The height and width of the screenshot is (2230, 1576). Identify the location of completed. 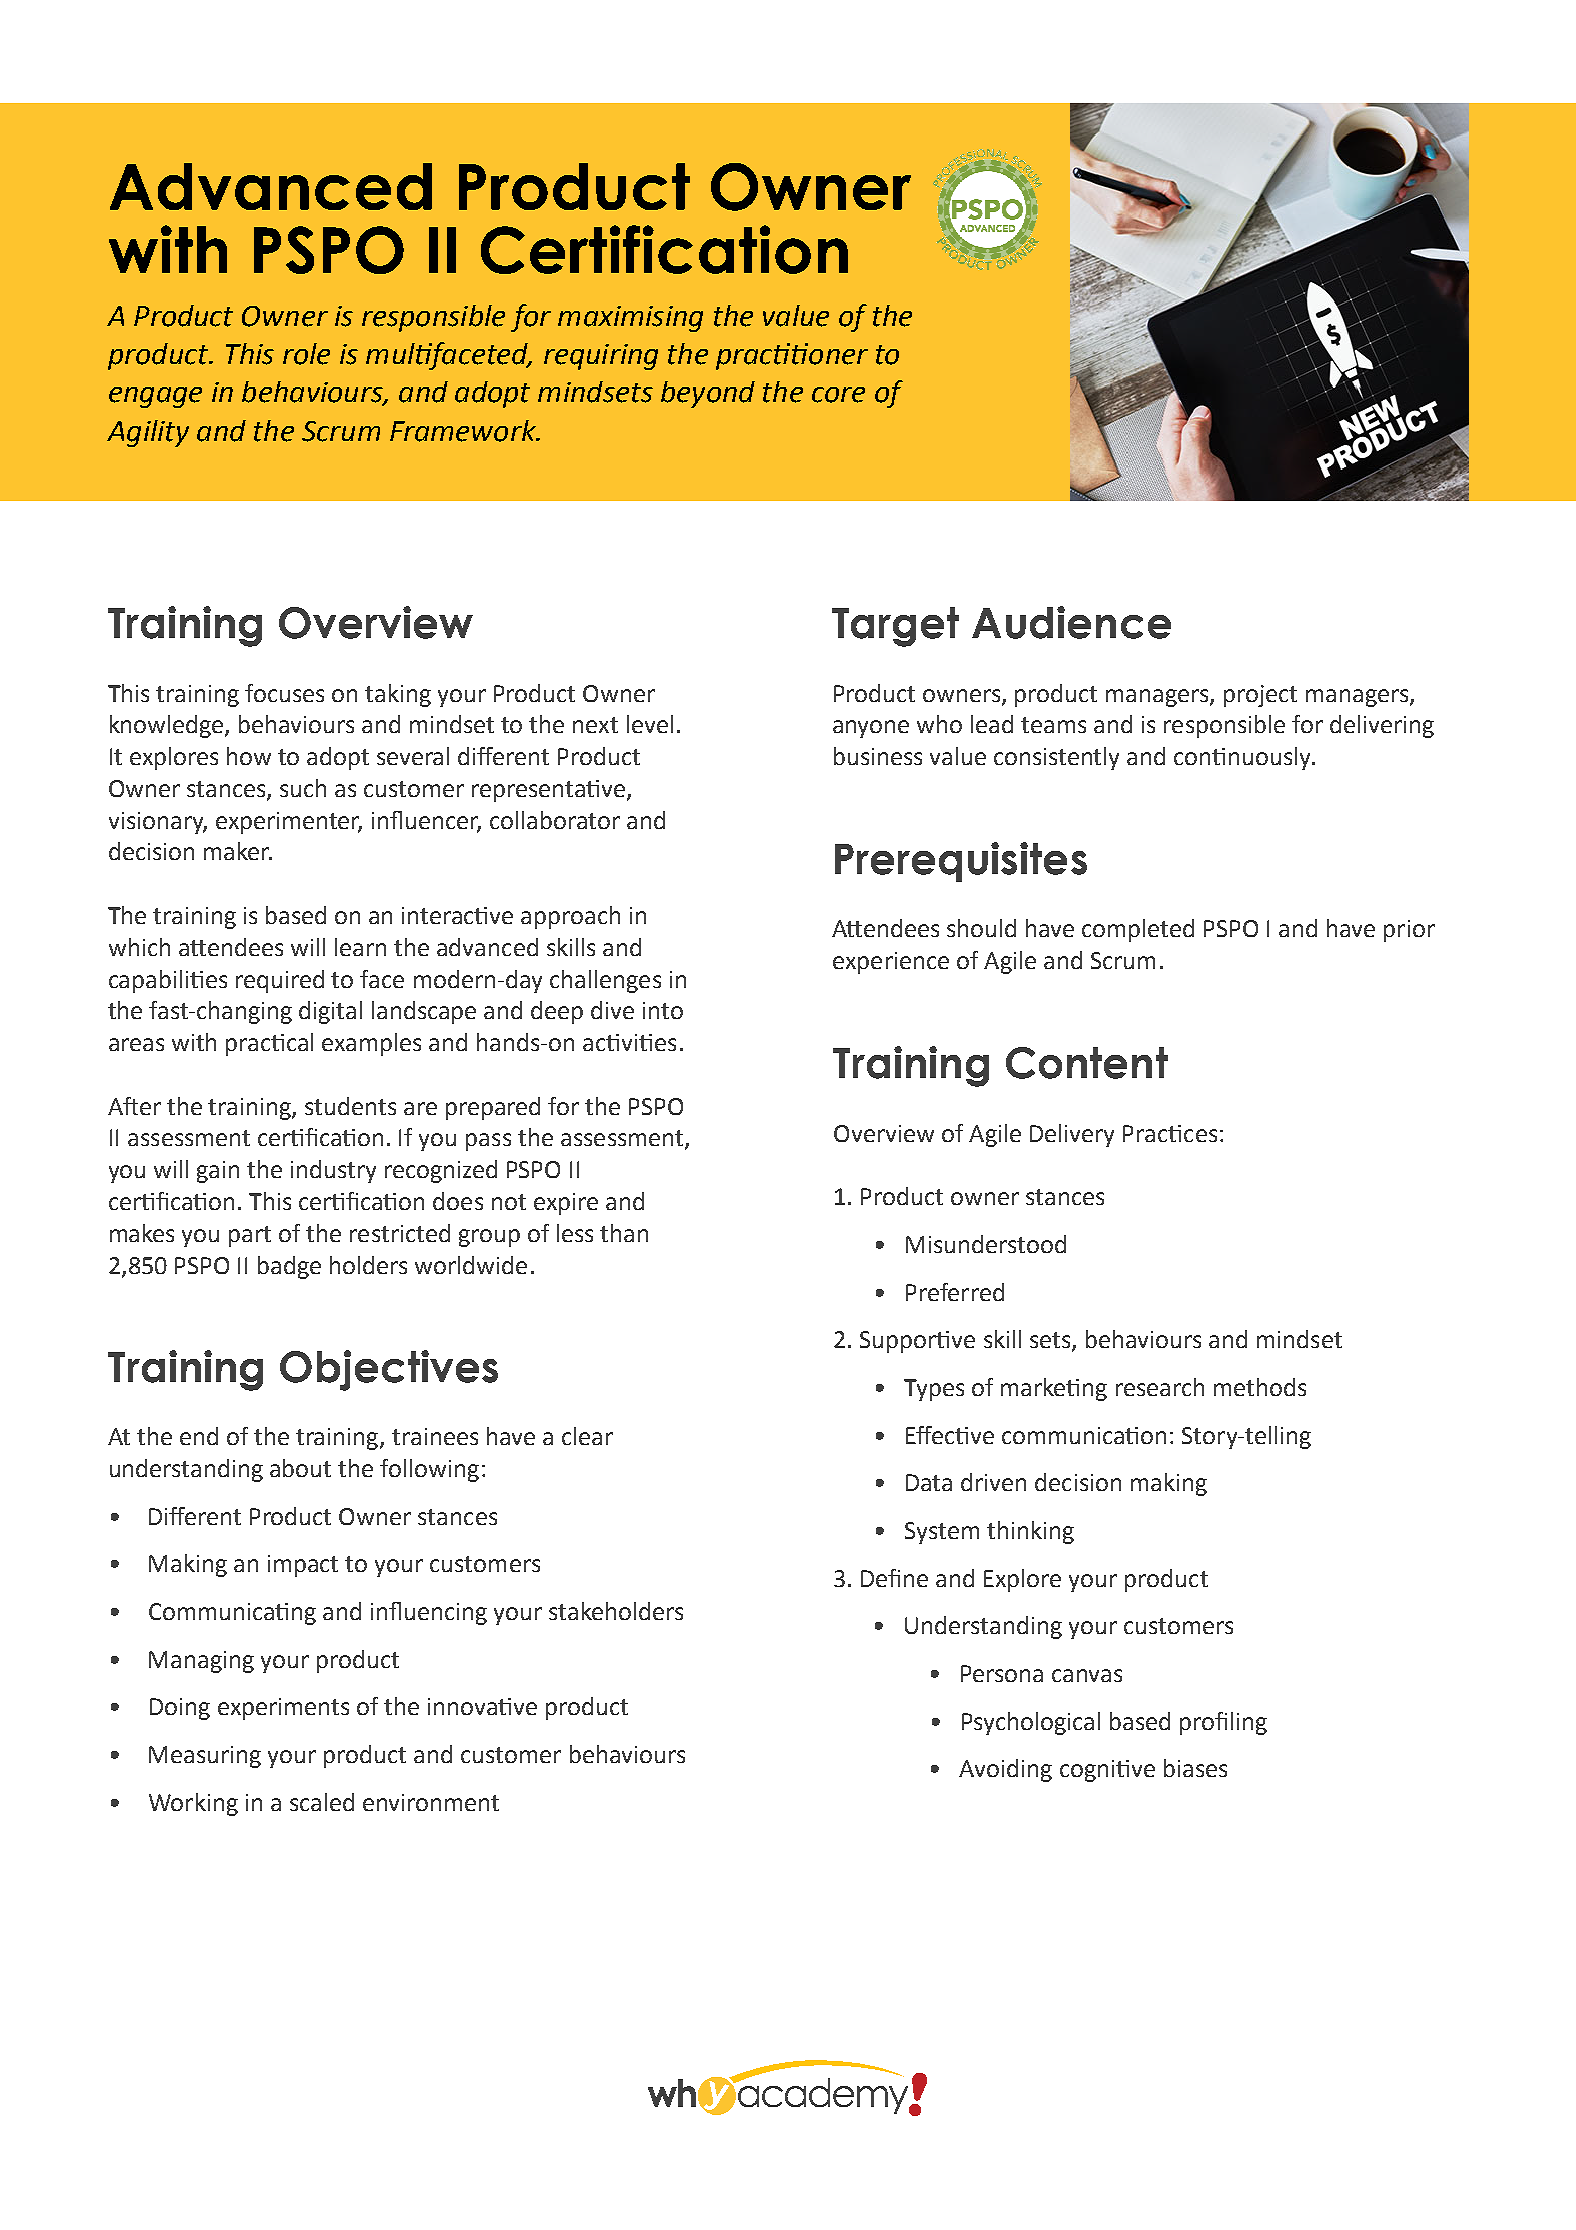
(1138, 930).
